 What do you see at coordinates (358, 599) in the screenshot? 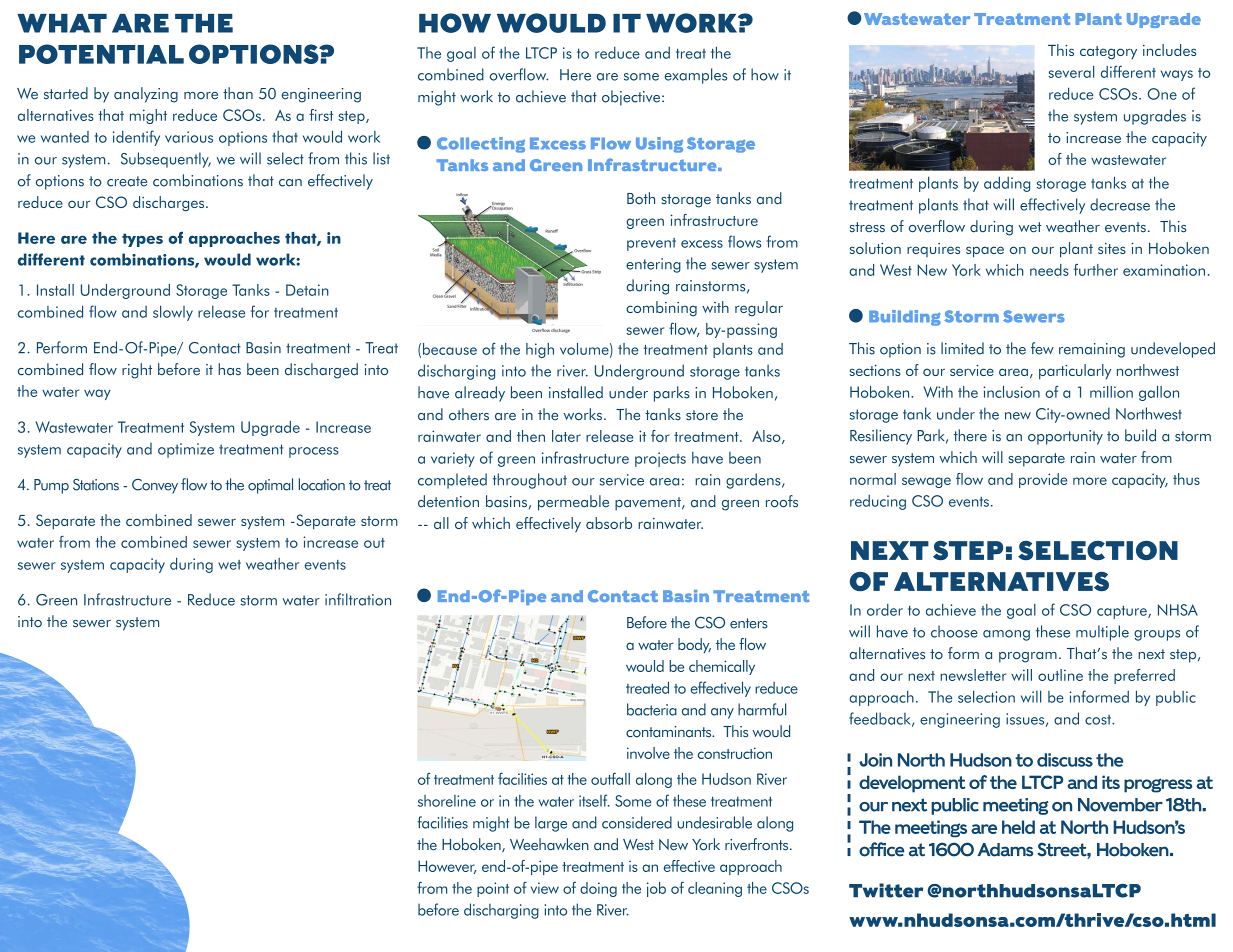
I see `infiltration` at bounding box center [358, 599].
